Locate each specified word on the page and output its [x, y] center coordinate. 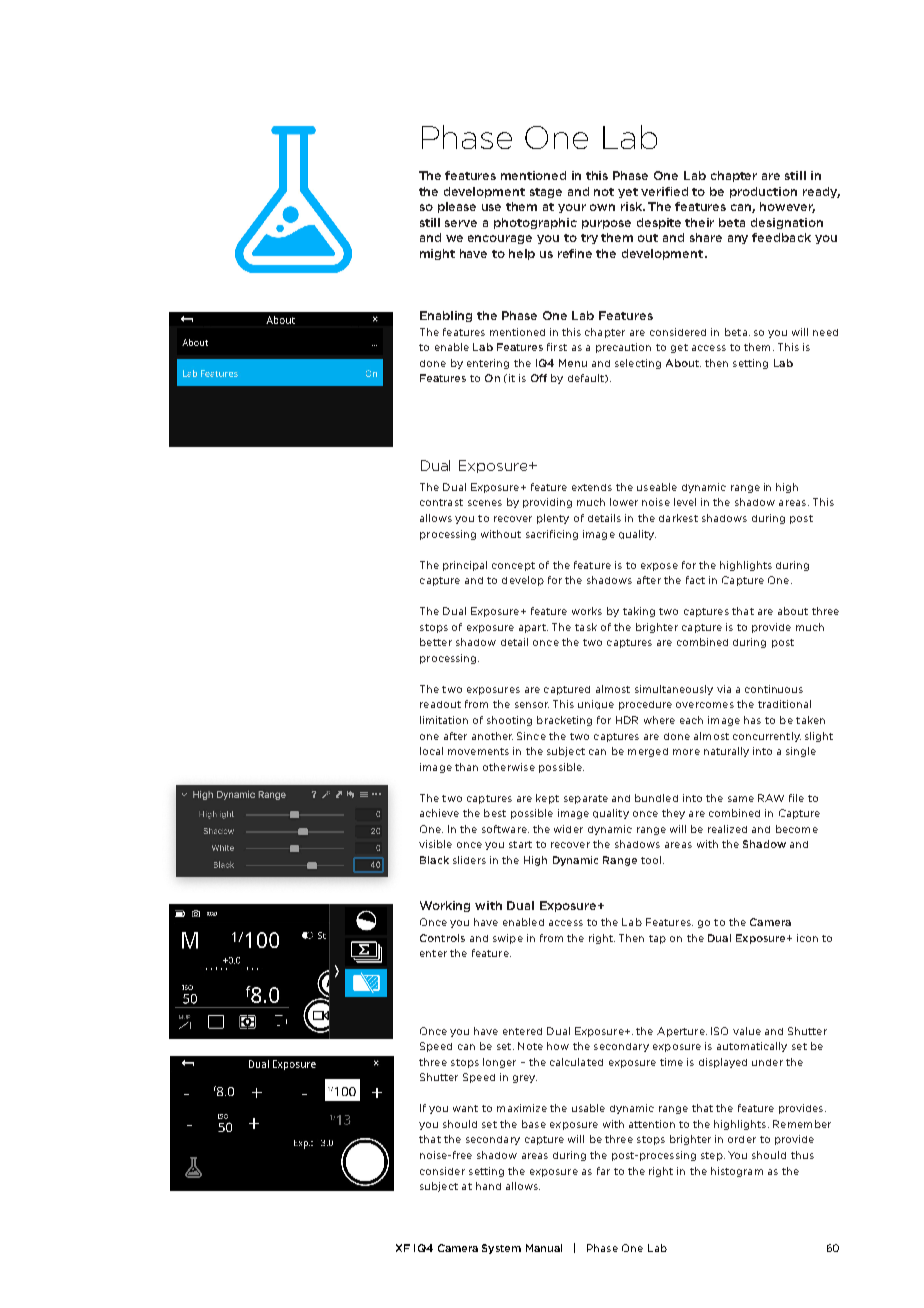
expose [659, 567]
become [797, 829]
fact [695, 580]
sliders [469, 860]
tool [651, 860]
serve [461, 223]
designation [787, 223]
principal [465, 566]
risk [633, 206]
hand [488, 1186]
